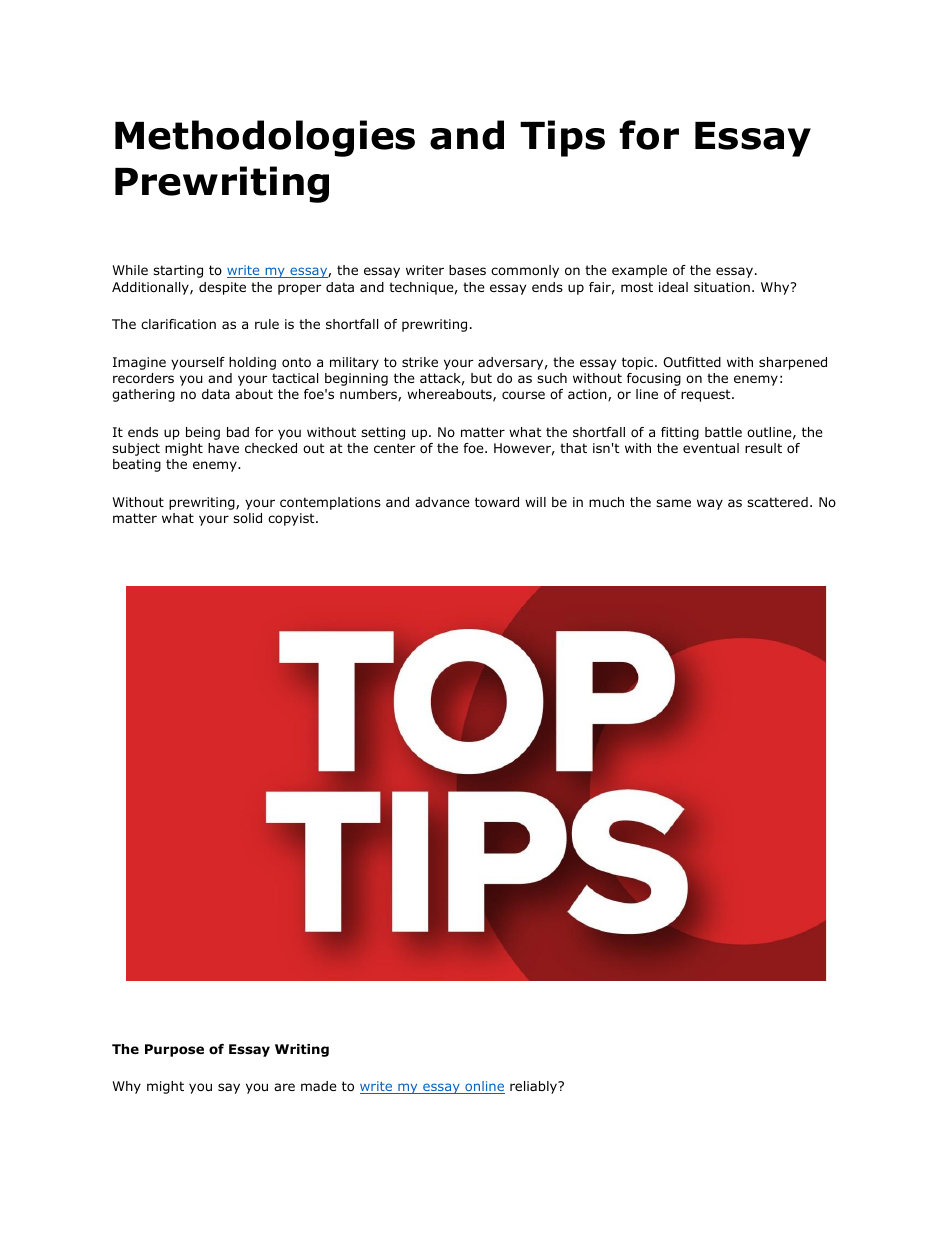 The width and height of the screenshot is (952, 1233). What do you see at coordinates (442, 502) in the screenshot?
I see `advance` at bounding box center [442, 502].
